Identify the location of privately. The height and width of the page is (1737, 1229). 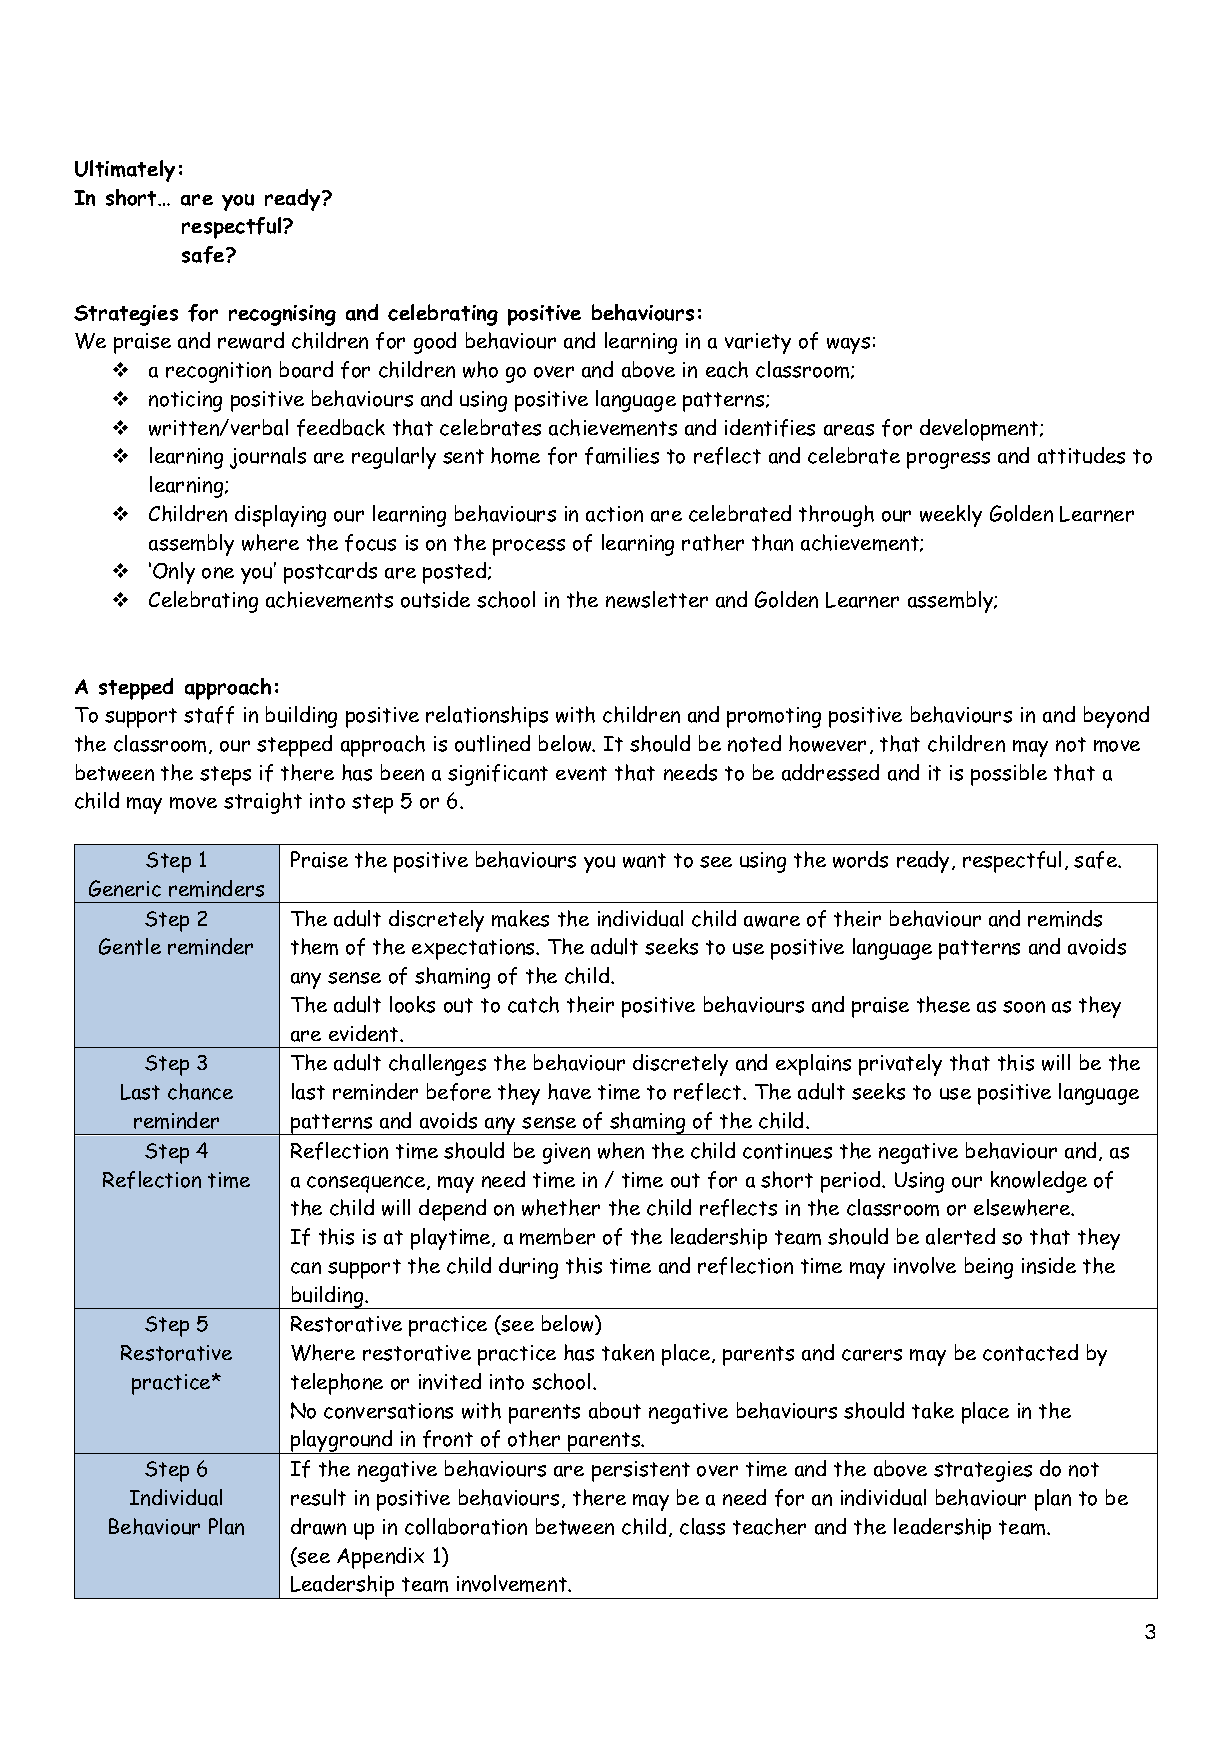
(900, 1065).
